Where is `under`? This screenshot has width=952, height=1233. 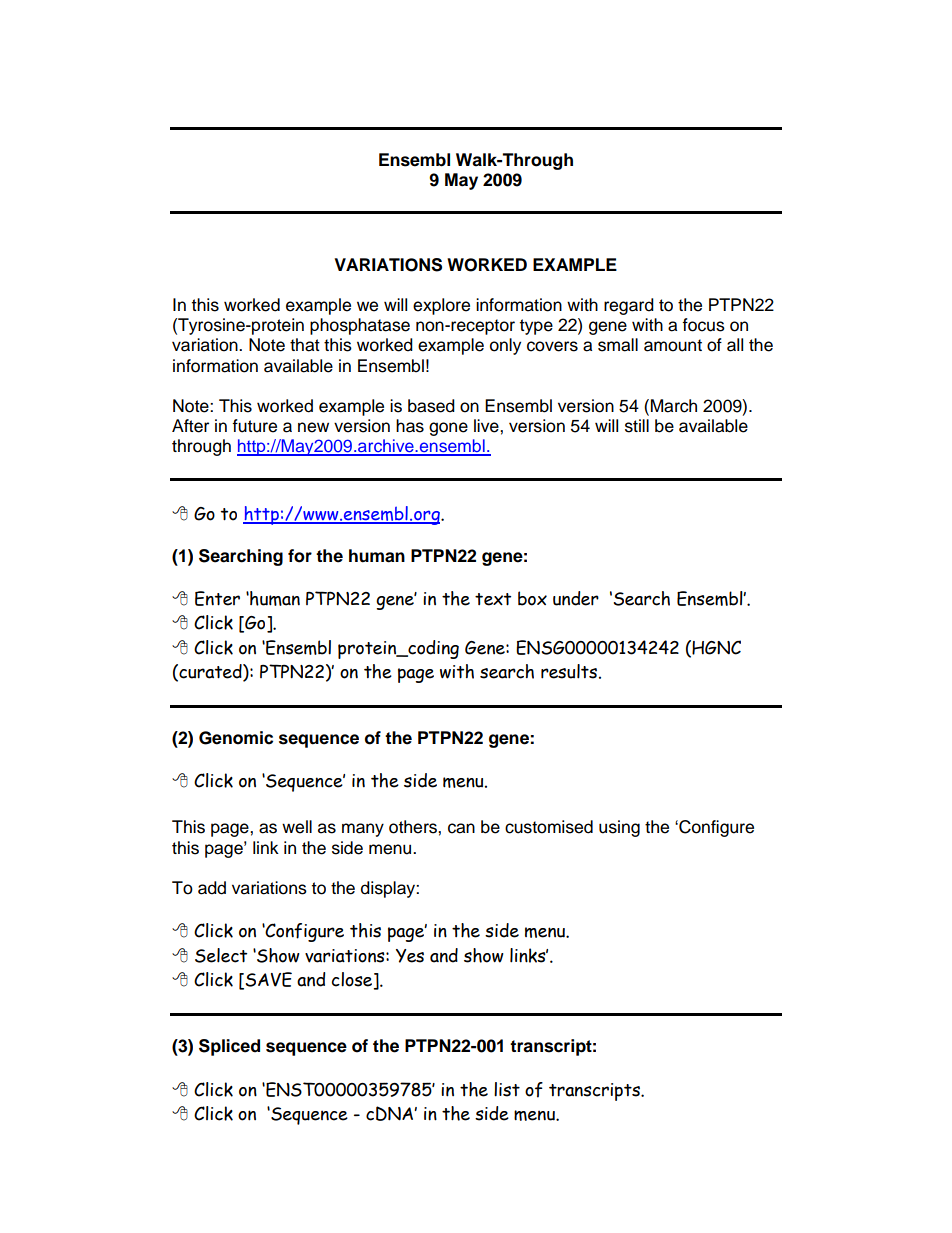 under is located at coordinates (576, 598).
